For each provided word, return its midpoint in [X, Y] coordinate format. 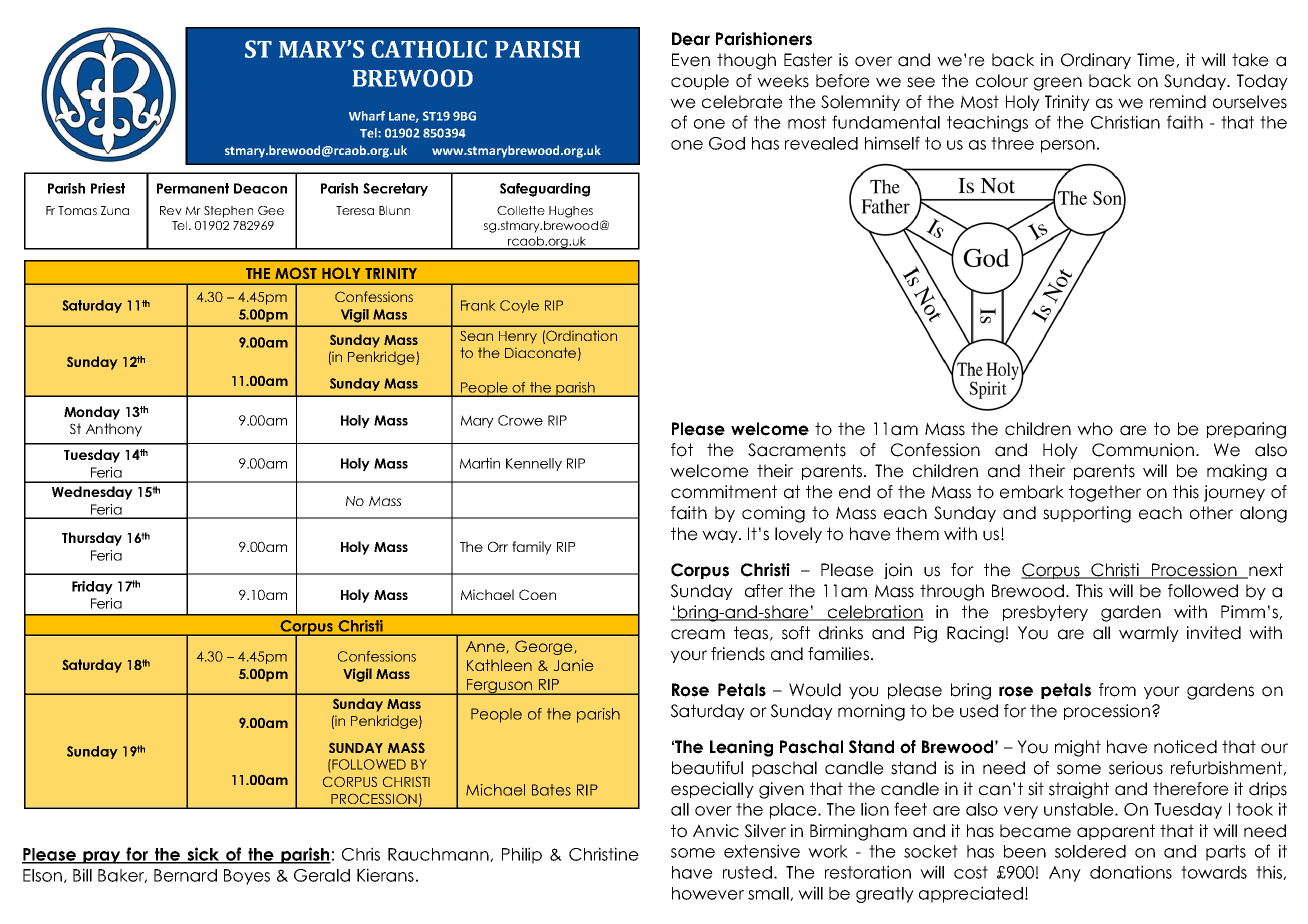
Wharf [367, 116]
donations [1131, 872]
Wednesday [92, 493]
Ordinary [1096, 61]
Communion [1143, 450]
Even [691, 60]
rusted [747, 872]
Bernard [185, 875]
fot [682, 450]
